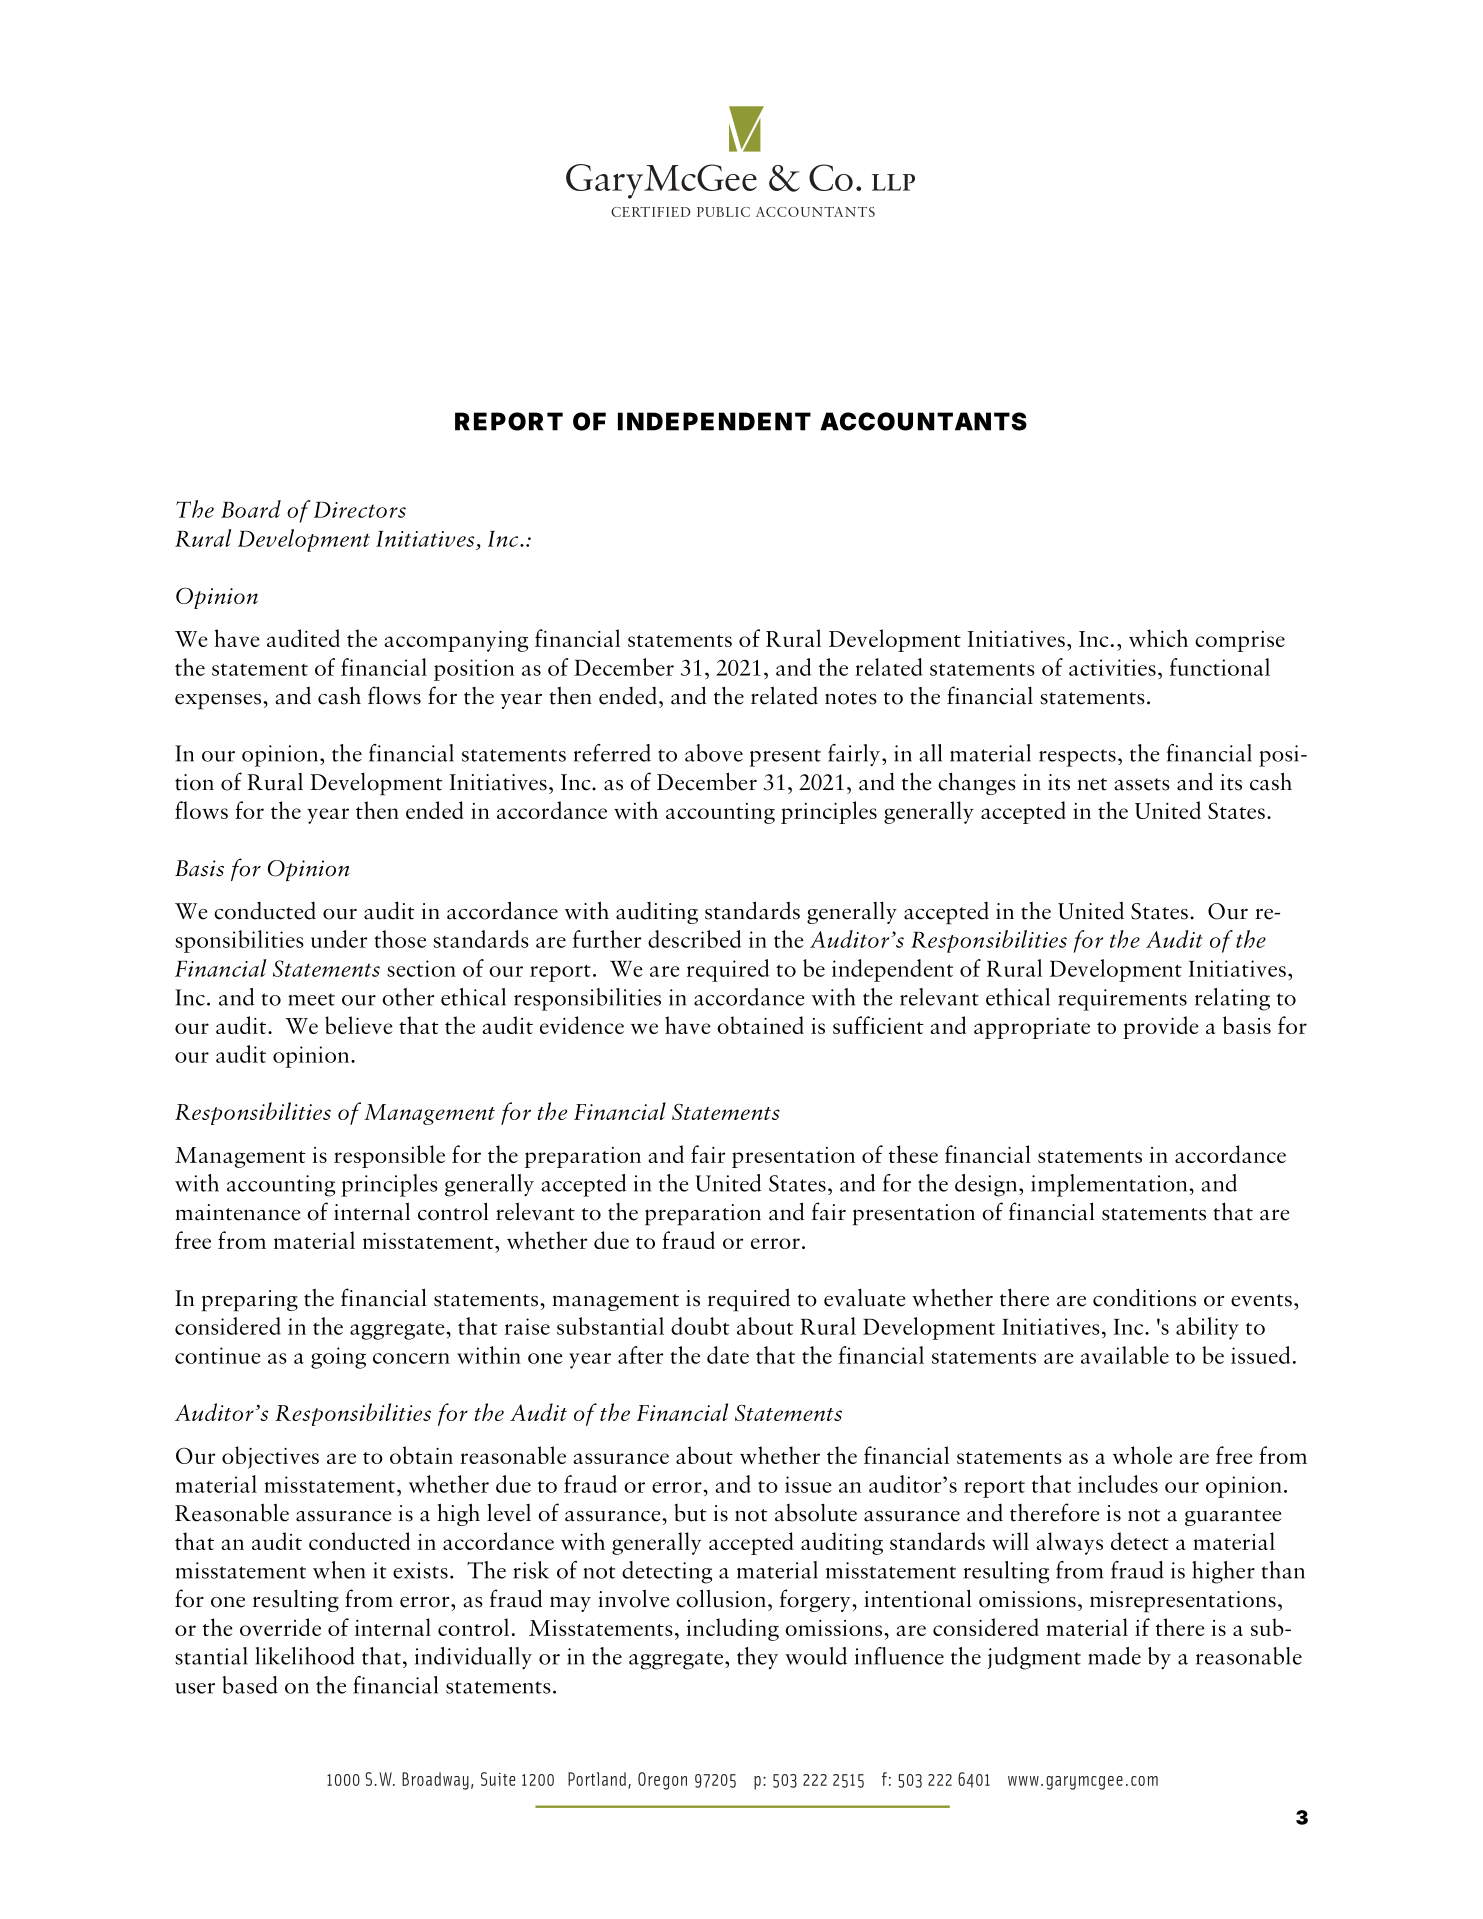 This screenshot has width=1483, height=1919. I want to click on requirements, so click(1122, 1000).
